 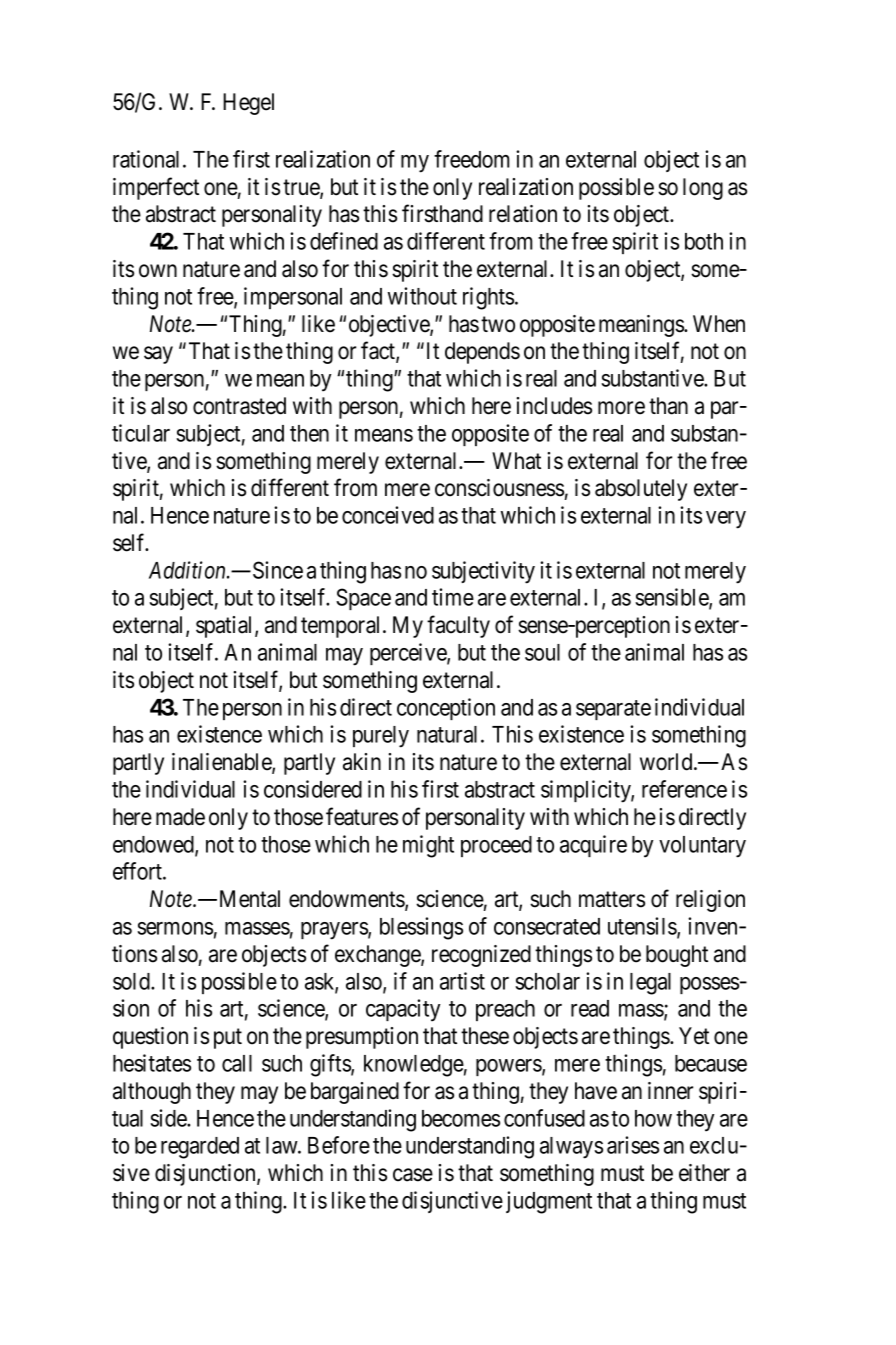 I want to click on arises, so click(x=633, y=1145).
